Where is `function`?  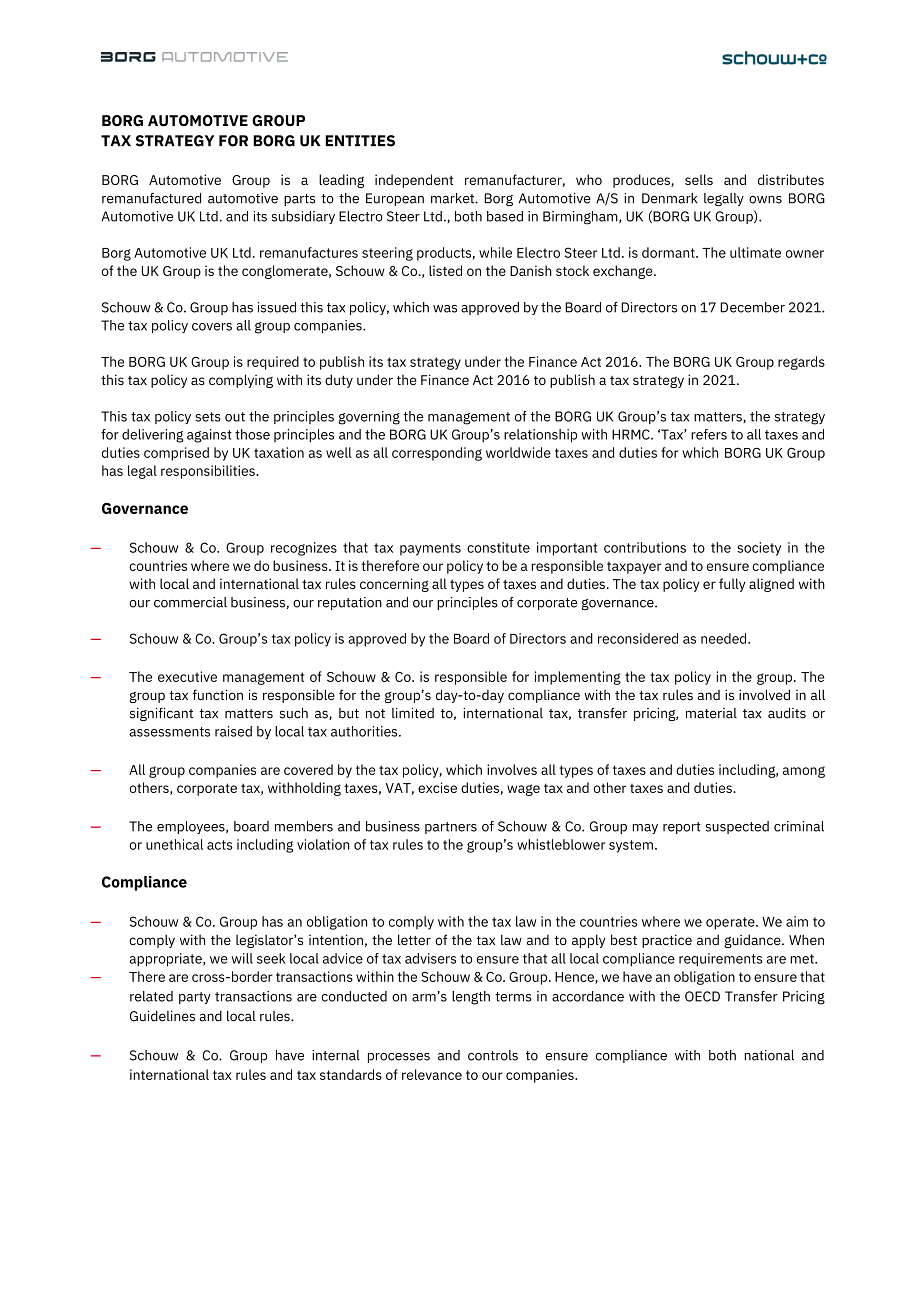
function is located at coordinates (218, 695).
